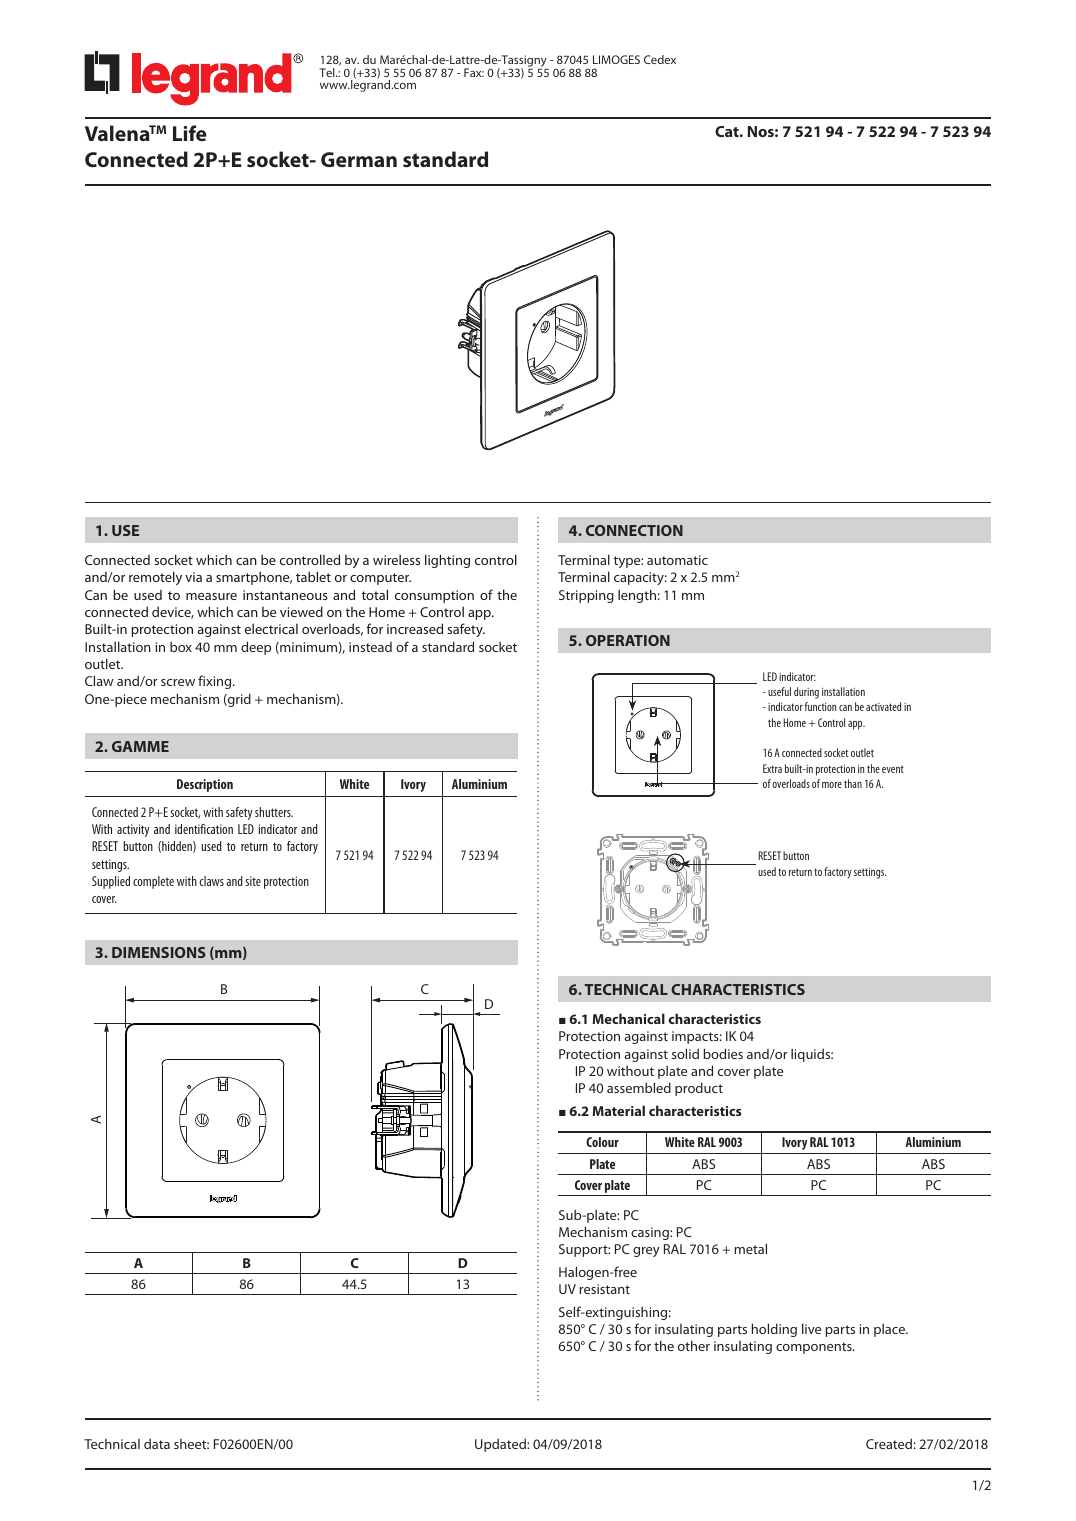 The width and height of the screenshot is (1076, 1521). What do you see at coordinates (415, 628) in the screenshot?
I see `increased` at bounding box center [415, 628].
